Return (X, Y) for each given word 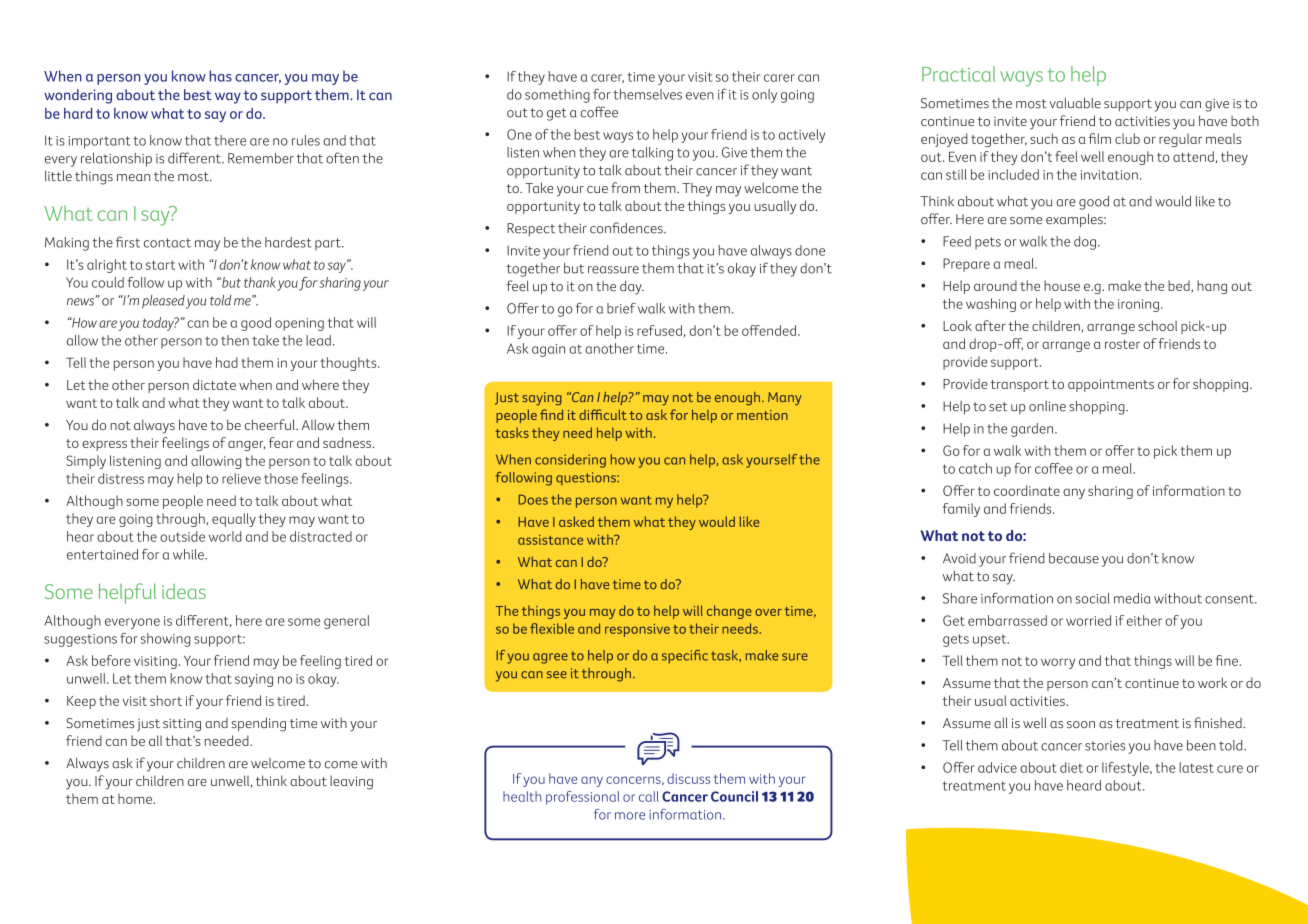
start (160, 265)
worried (1088, 620)
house (1062, 285)
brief (621, 308)
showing (165, 640)
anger (246, 446)
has (221, 76)
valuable (1075, 103)
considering (570, 461)
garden (1033, 430)
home (136, 798)
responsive (637, 630)
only (764, 96)
